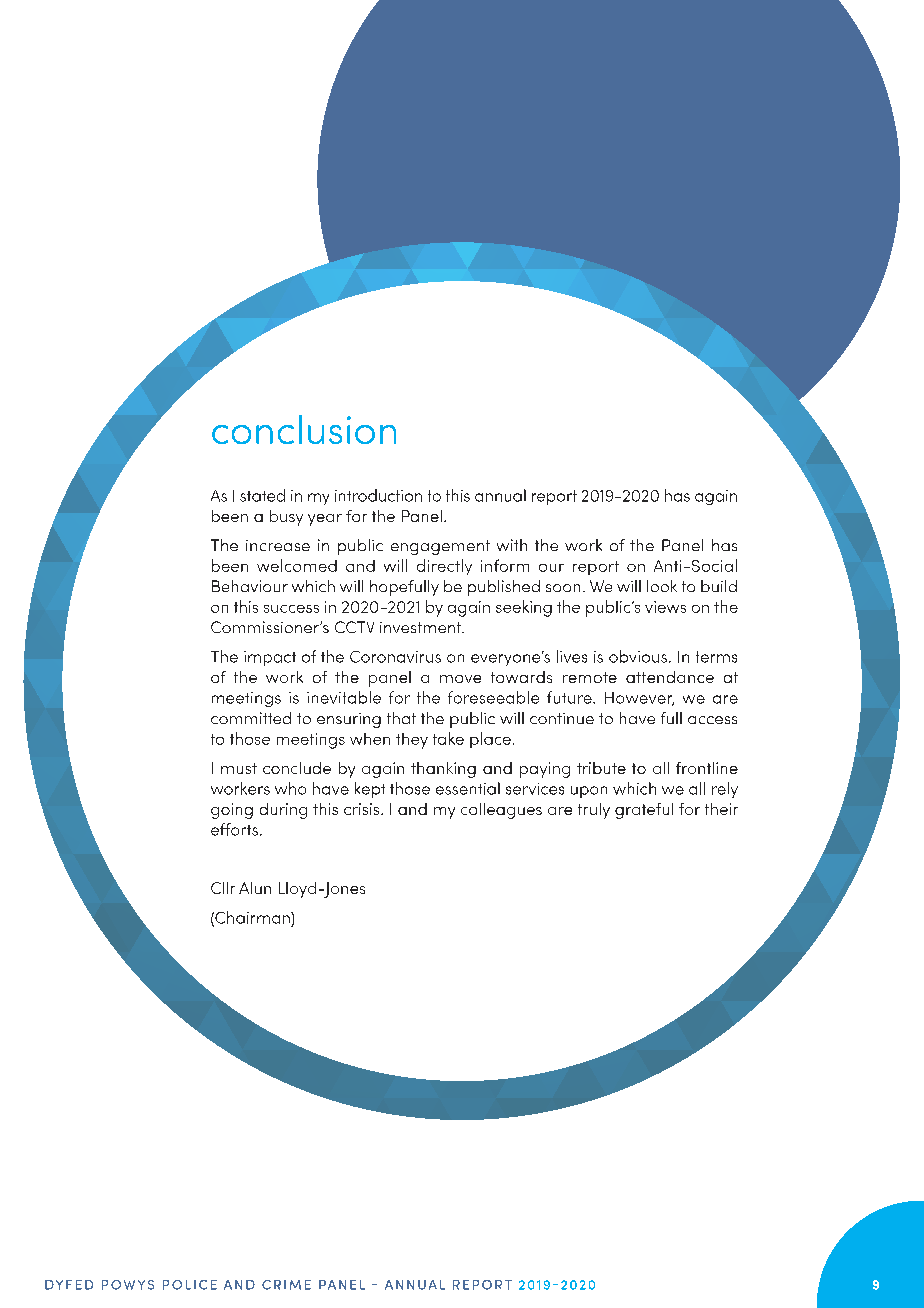 The width and height of the screenshot is (924, 1308). I want to click on committed, so click(251, 718).
